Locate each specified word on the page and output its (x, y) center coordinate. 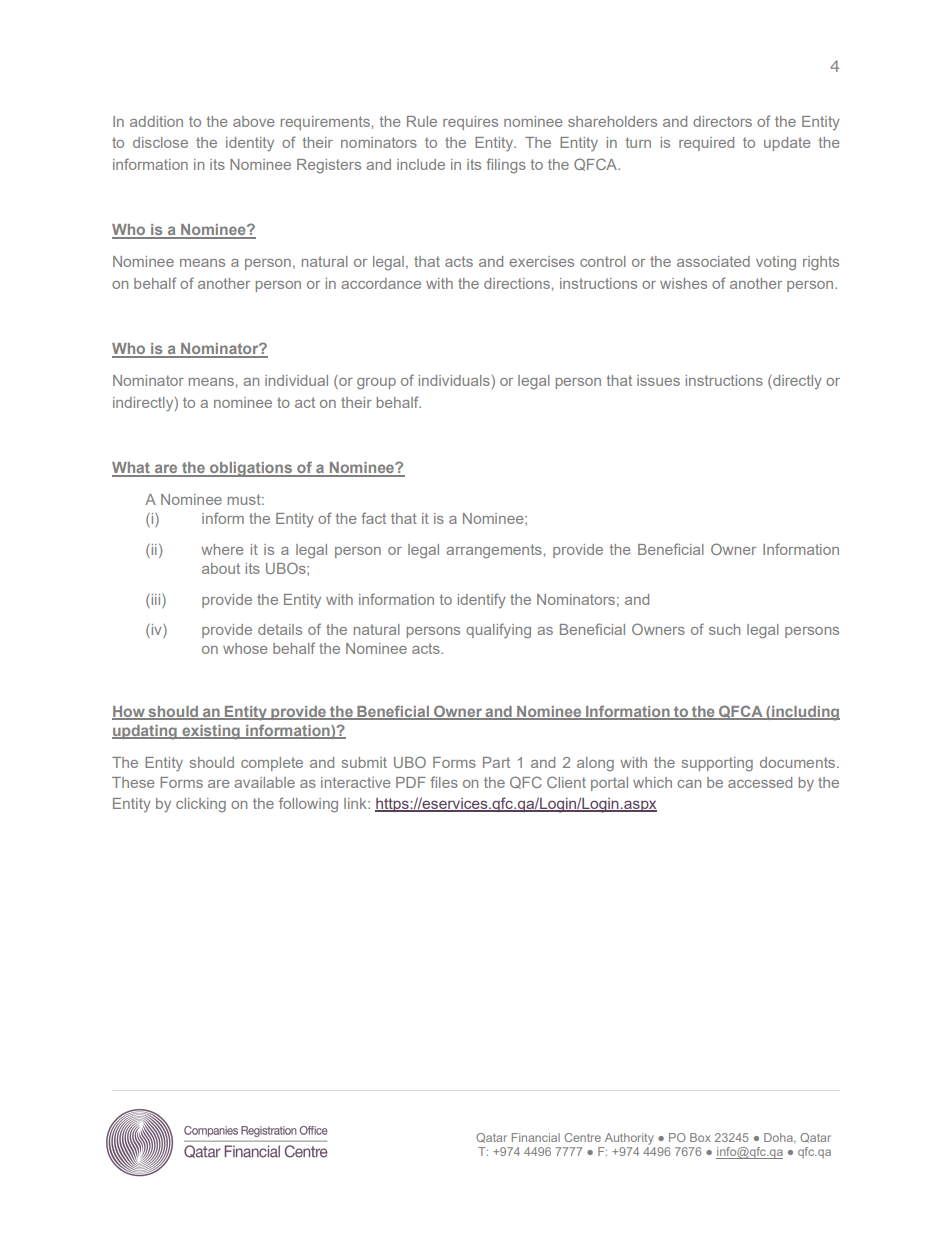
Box (700, 1137)
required (706, 144)
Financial (536, 1137)
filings (506, 166)
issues (658, 380)
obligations (251, 469)
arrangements (494, 551)
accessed (760, 782)
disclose (160, 142)
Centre (582, 1137)
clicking (201, 805)
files (444, 782)
